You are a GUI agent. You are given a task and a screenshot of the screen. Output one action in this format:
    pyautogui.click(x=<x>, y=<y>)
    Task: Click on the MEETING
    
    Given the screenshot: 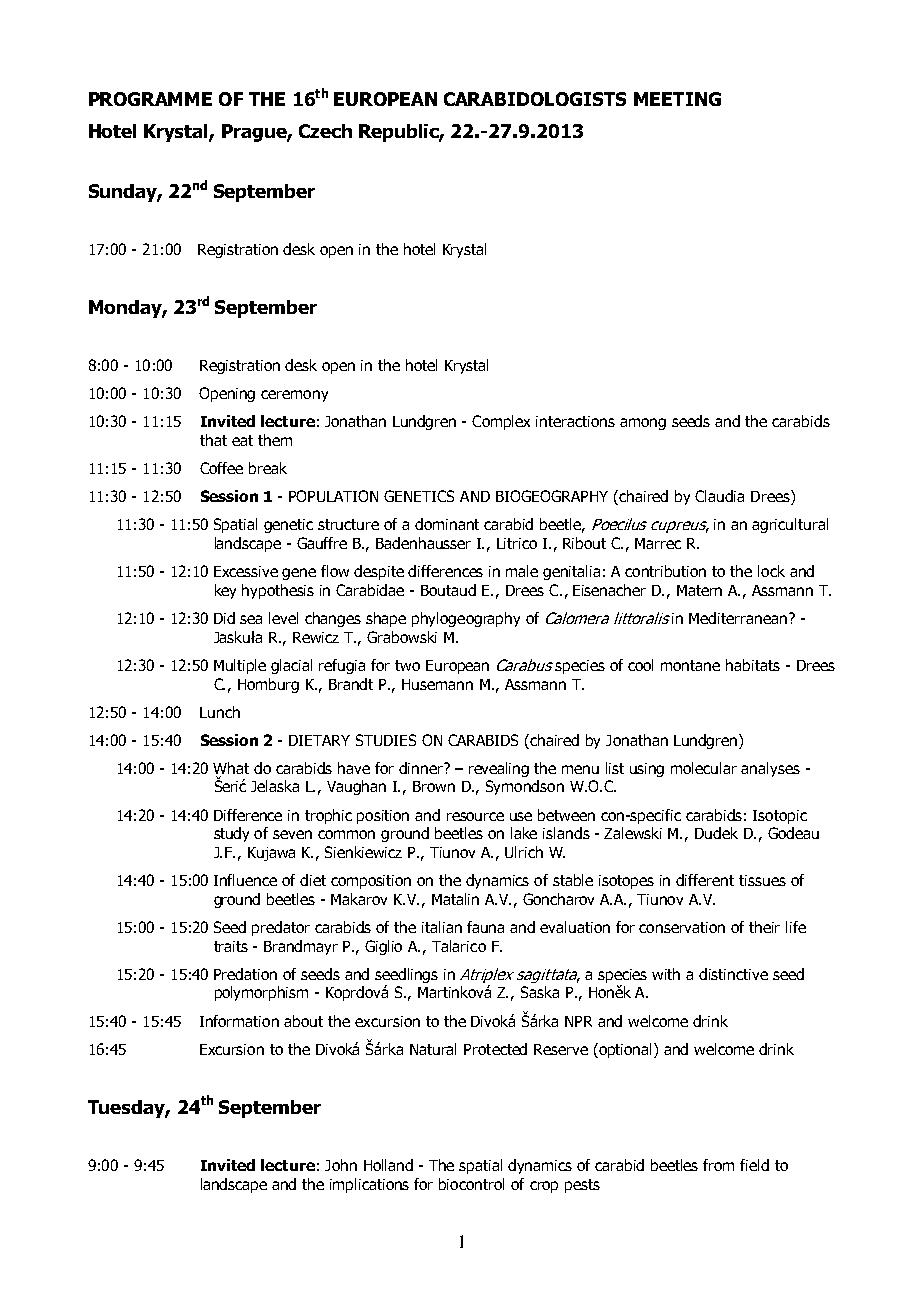 What is the action you would take?
    pyautogui.click(x=677, y=99)
